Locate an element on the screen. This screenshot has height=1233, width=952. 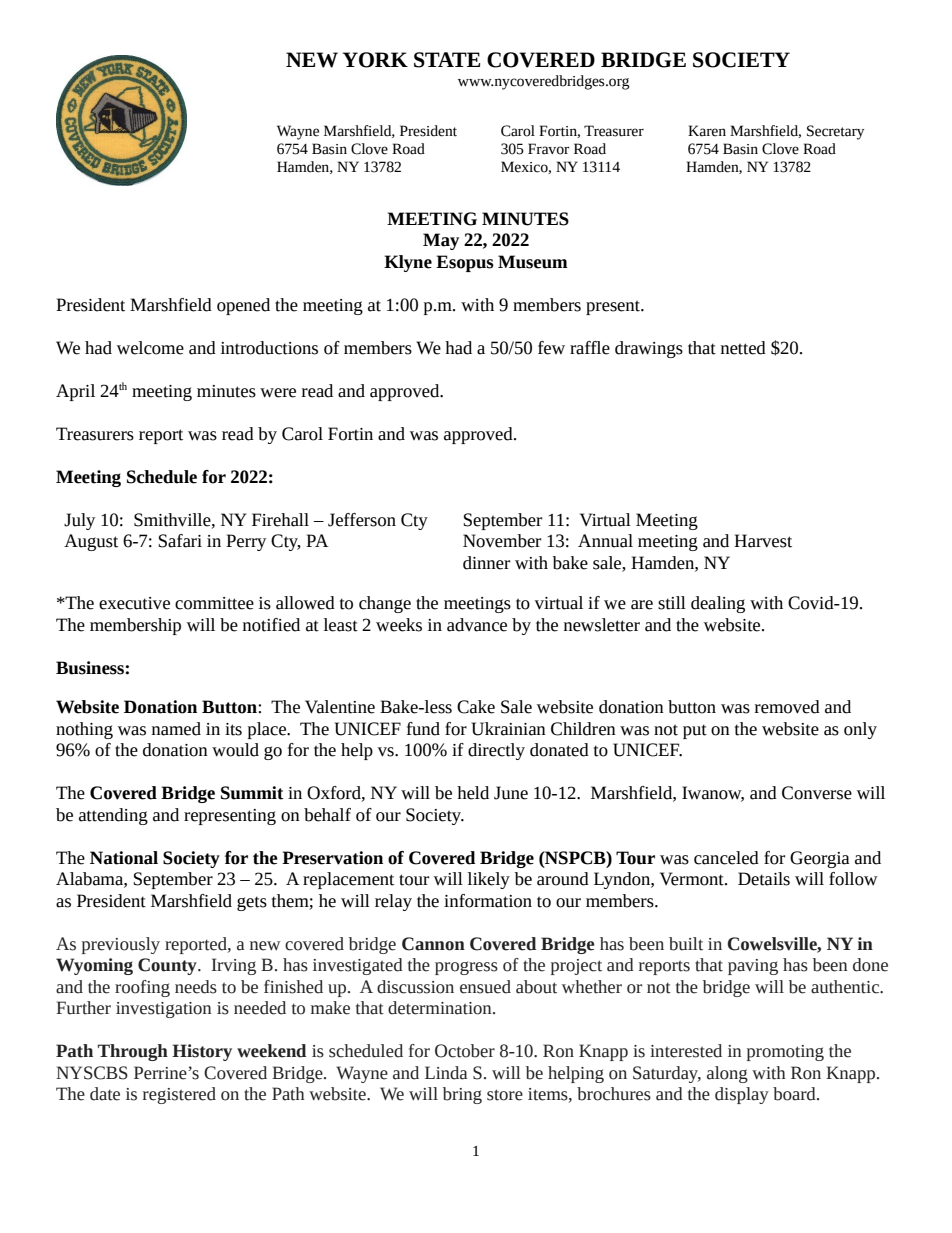
YORK is located at coordinates (375, 60).
